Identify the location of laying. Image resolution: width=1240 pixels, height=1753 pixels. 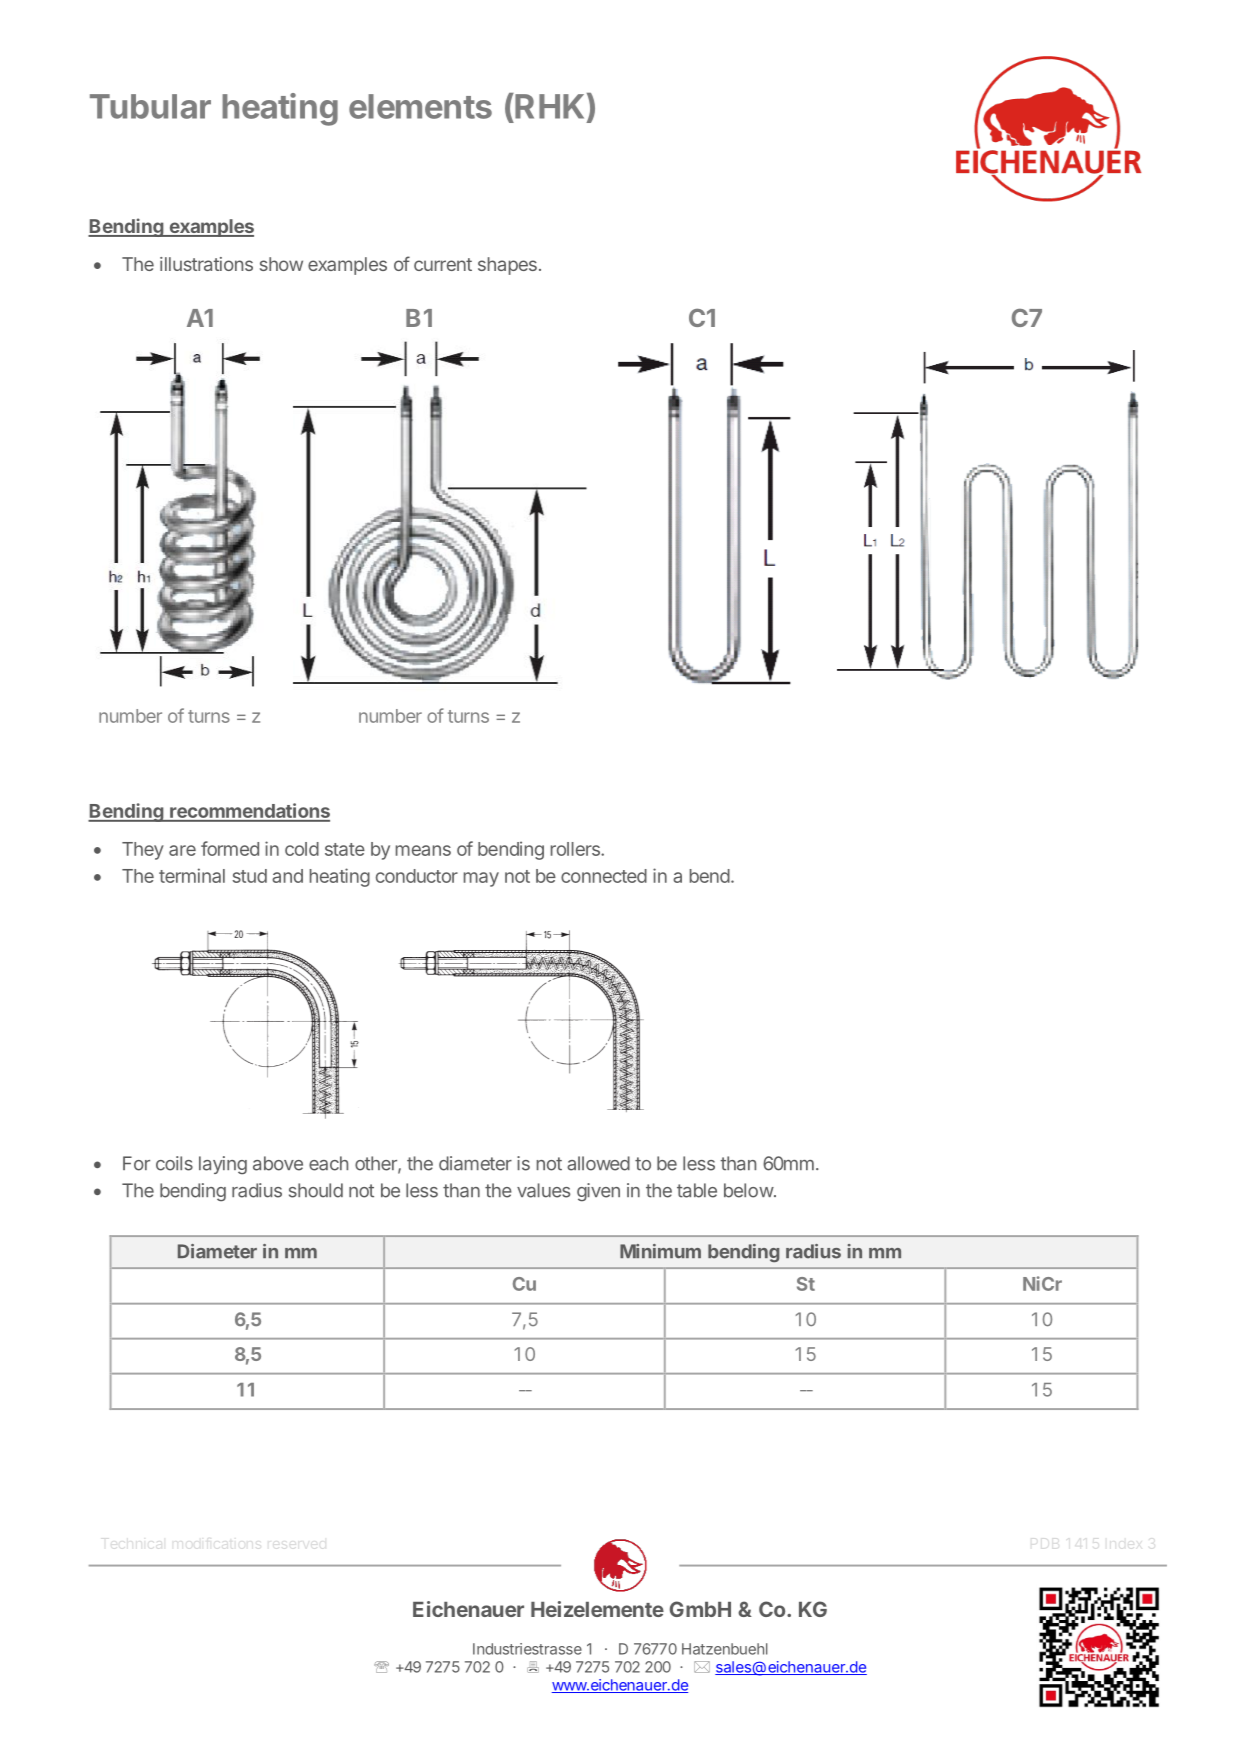
(223, 1165).
